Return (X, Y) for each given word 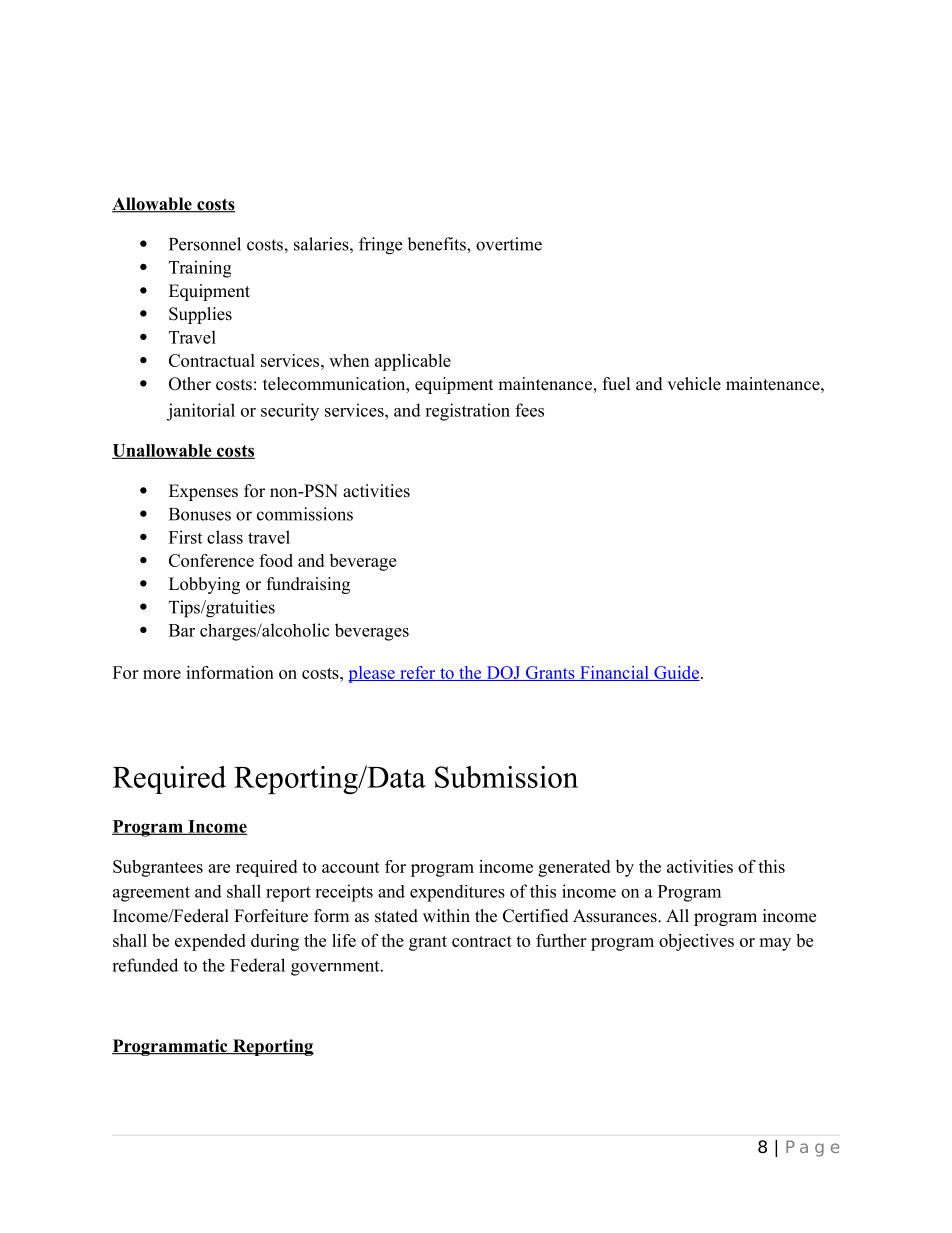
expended (210, 942)
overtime (509, 244)
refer (418, 673)
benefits (437, 244)
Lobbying (204, 585)
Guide (676, 673)
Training (200, 269)
